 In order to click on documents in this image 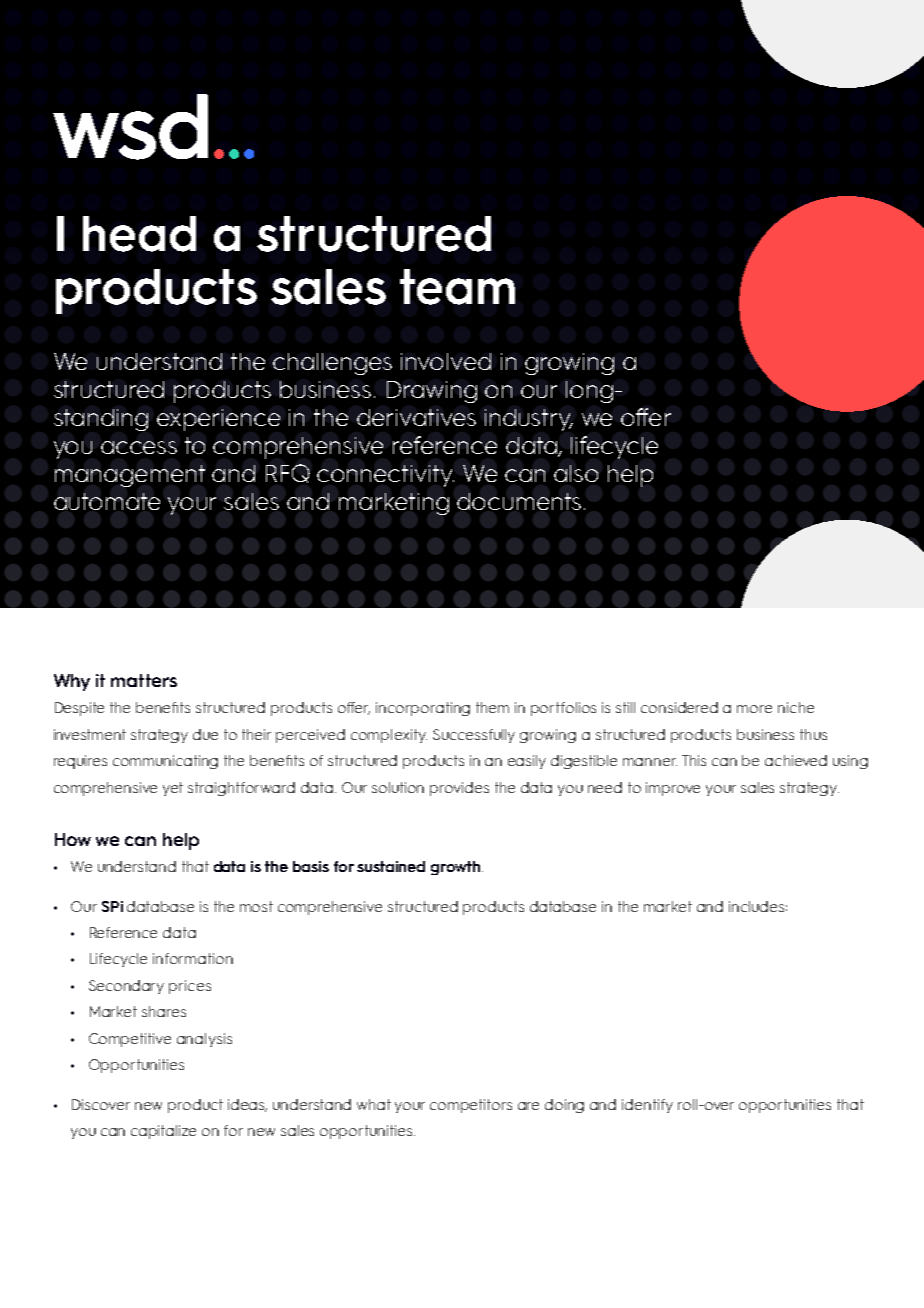, I will do `click(519, 501)`.
